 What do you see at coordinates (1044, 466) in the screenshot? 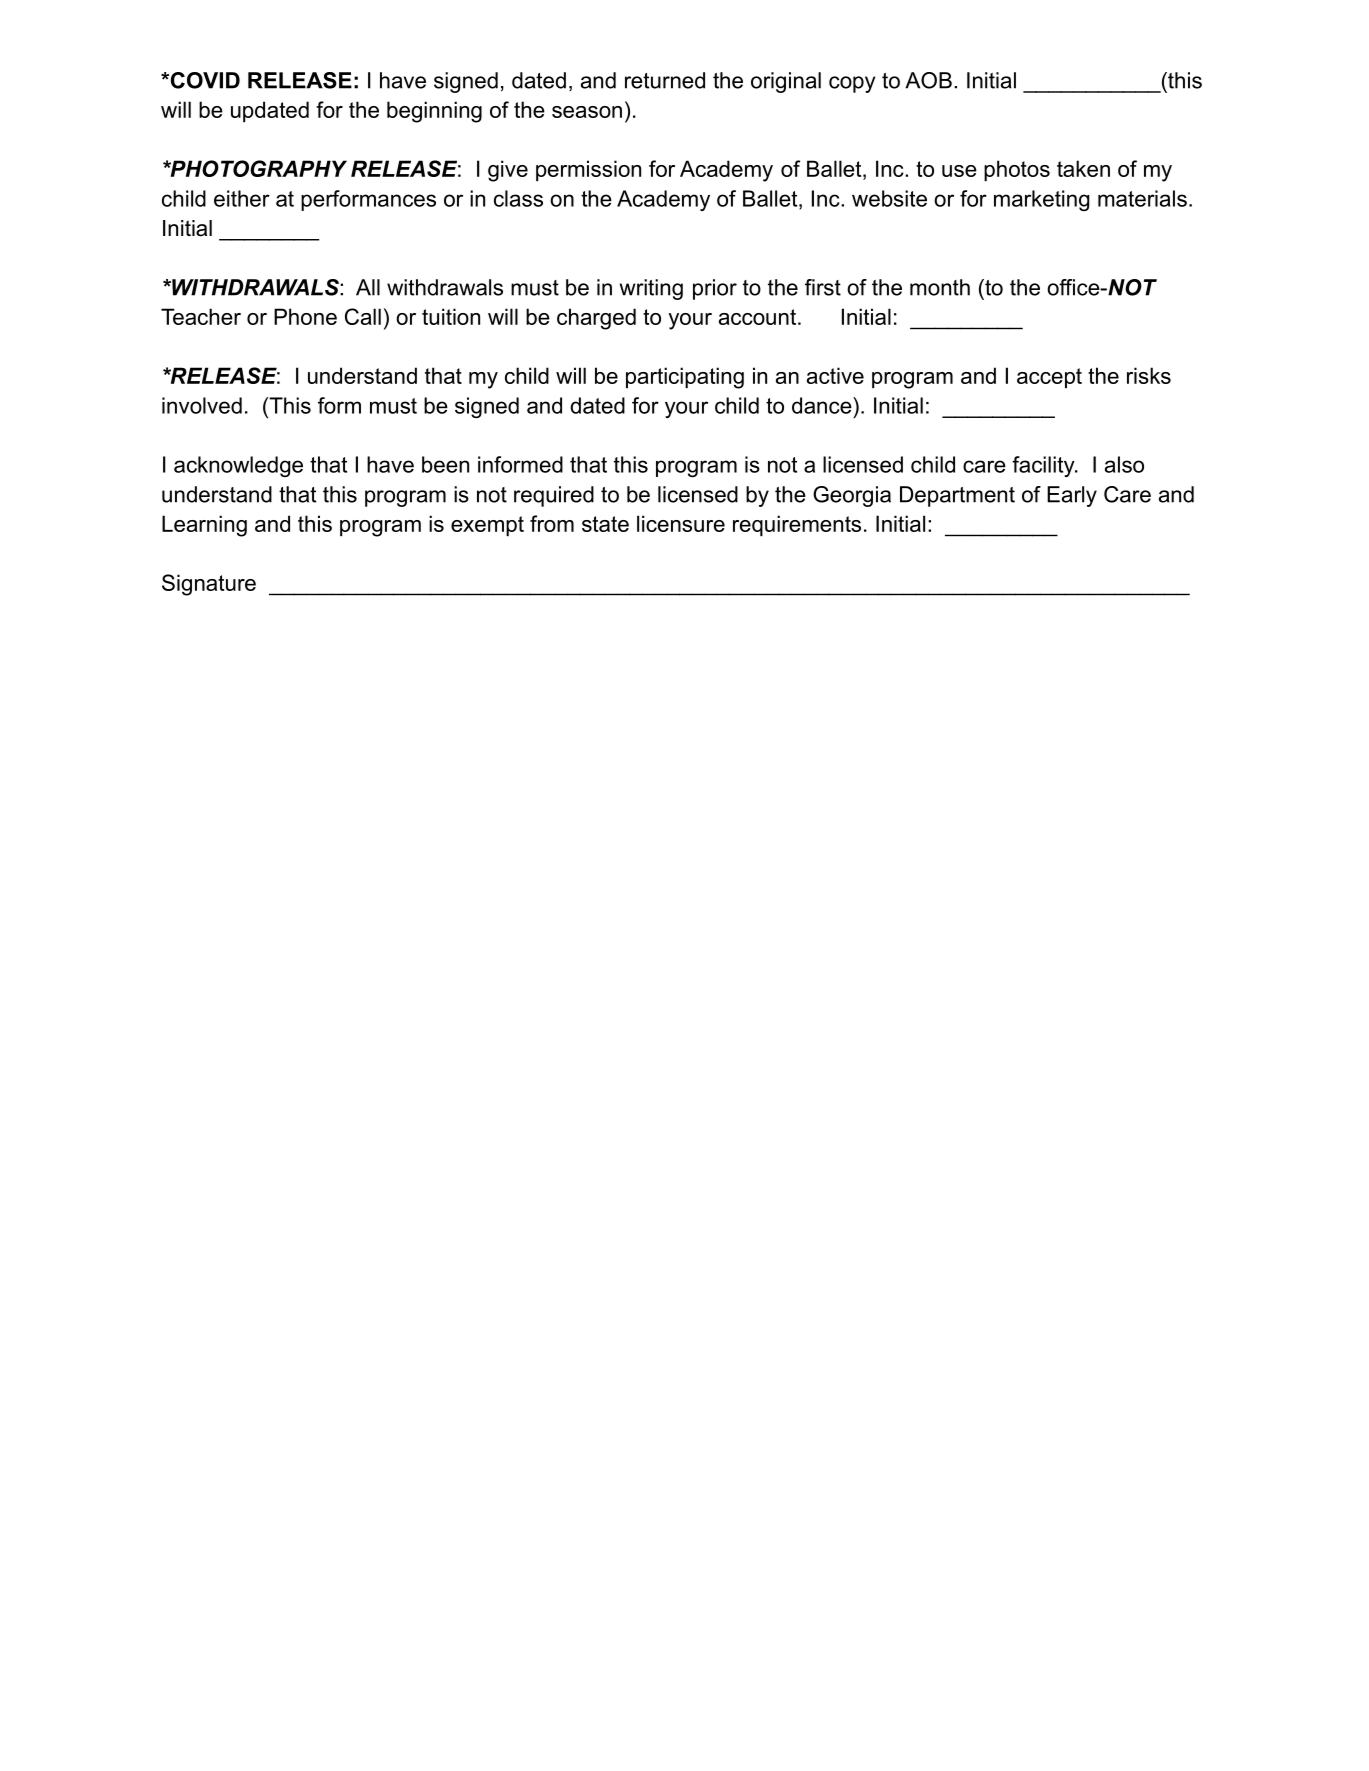
I see `facility` at bounding box center [1044, 466].
